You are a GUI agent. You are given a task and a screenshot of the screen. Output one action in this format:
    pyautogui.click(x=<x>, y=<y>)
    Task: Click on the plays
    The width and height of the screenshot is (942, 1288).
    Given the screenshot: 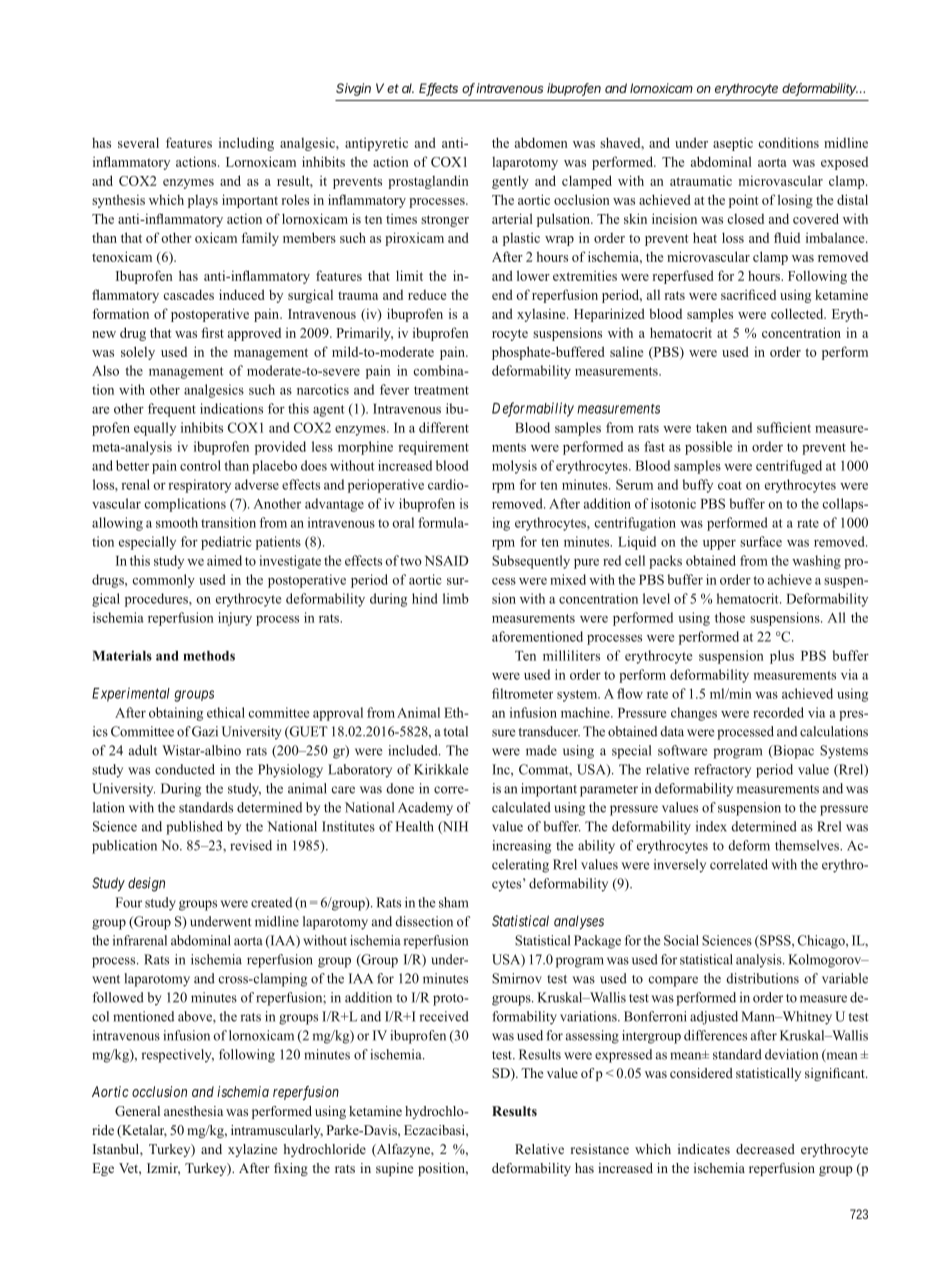 What is the action you would take?
    pyautogui.click(x=203, y=201)
